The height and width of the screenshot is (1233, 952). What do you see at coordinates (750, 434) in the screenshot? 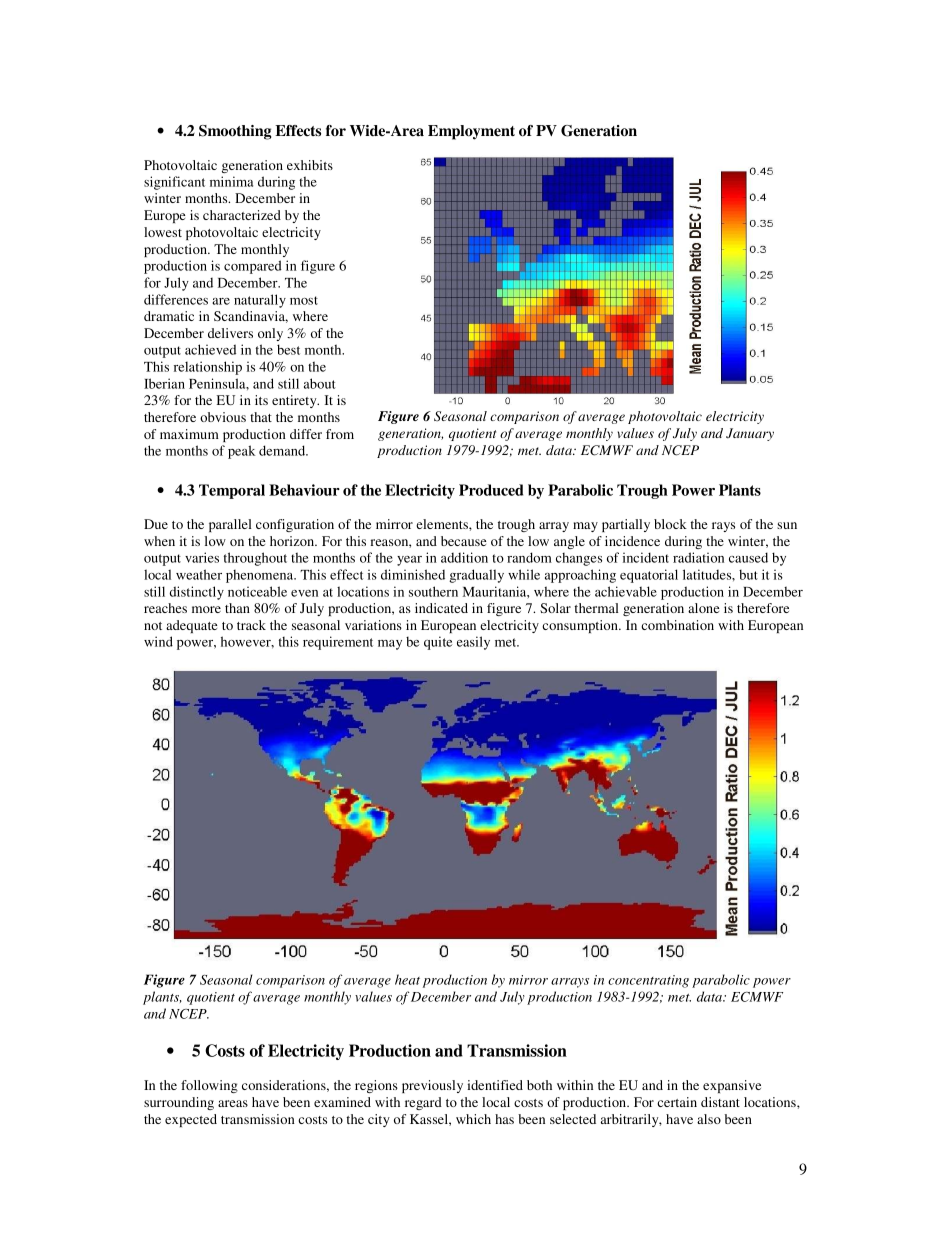
I see `January` at bounding box center [750, 434].
